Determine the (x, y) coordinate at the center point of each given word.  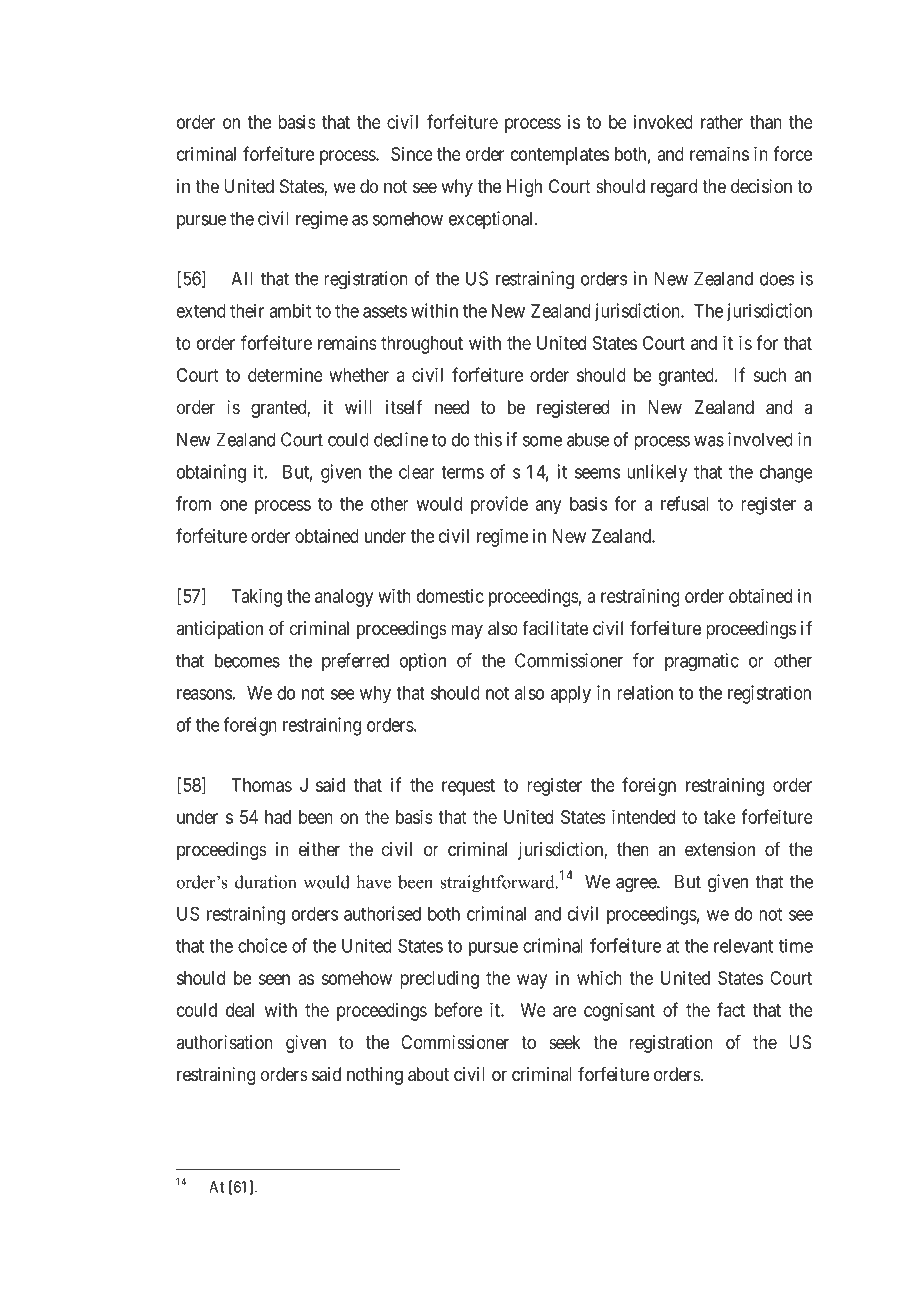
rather (722, 122)
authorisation (224, 1042)
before (458, 1009)
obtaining (211, 473)
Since (412, 154)
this (488, 439)
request (468, 787)
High (524, 188)
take (719, 817)
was (709, 441)
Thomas (262, 785)
